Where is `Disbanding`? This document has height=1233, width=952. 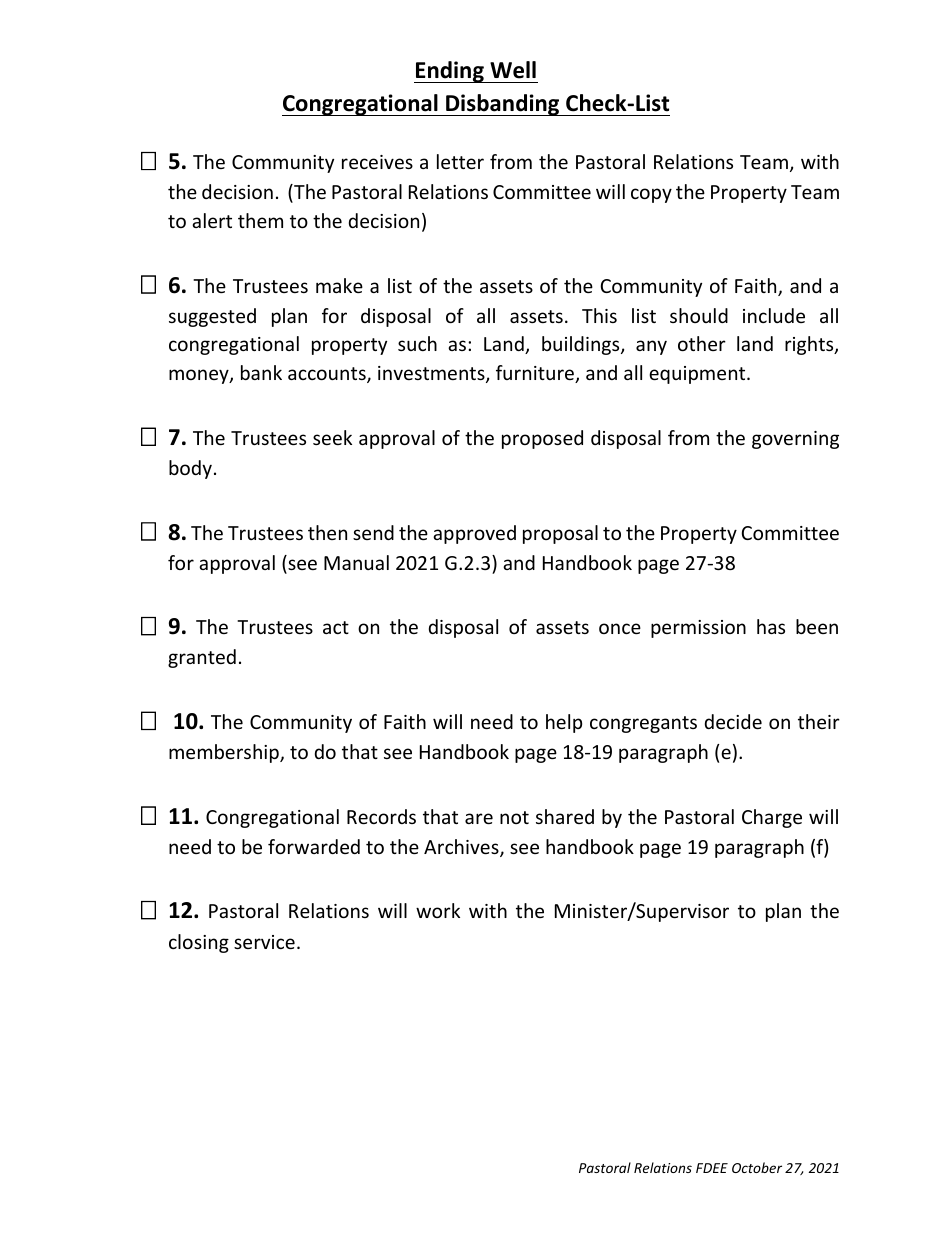 Disbanding is located at coordinates (503, 105).
